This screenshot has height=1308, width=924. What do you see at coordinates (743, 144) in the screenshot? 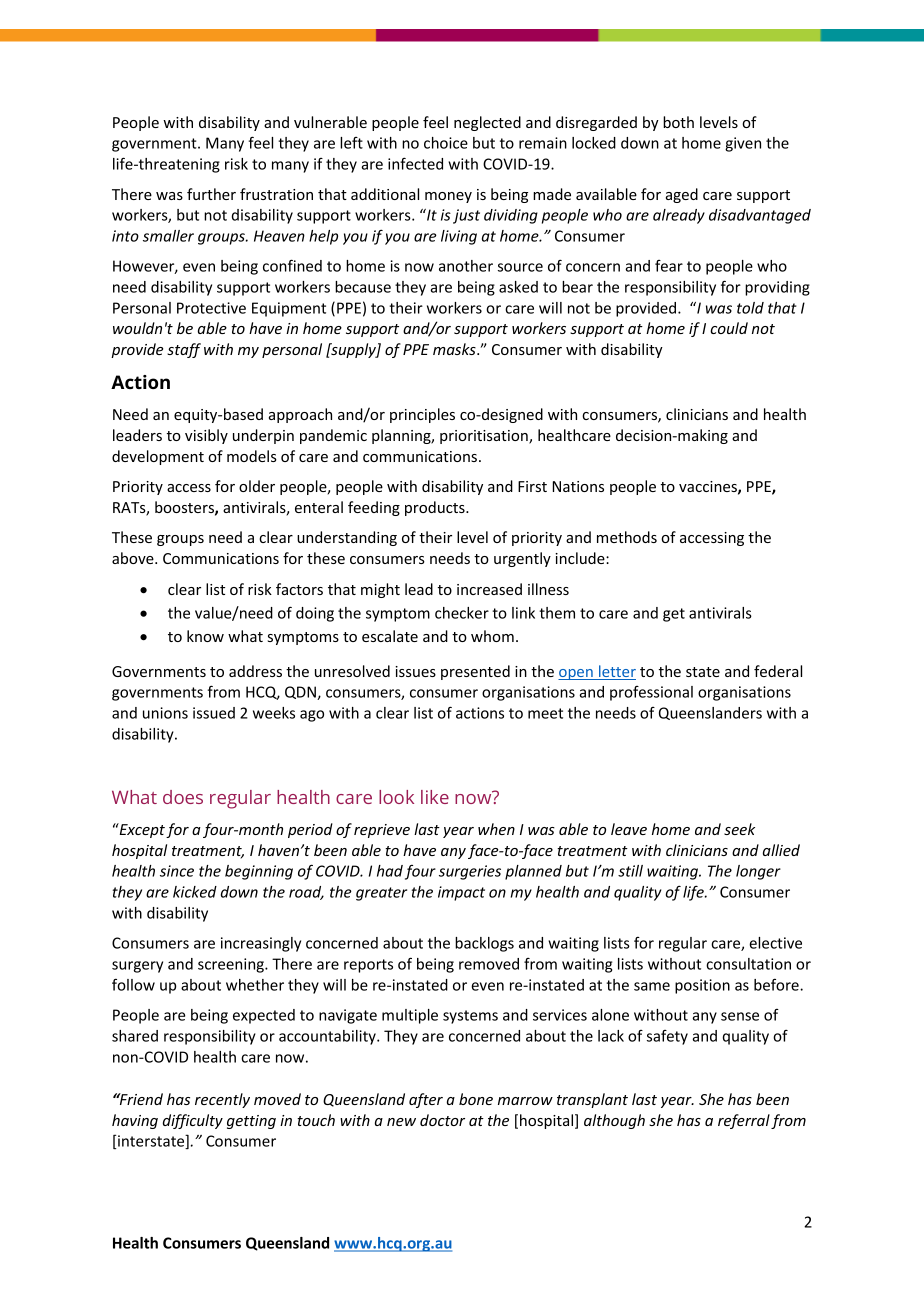
I see `given` at bounding box center [743, 144].
